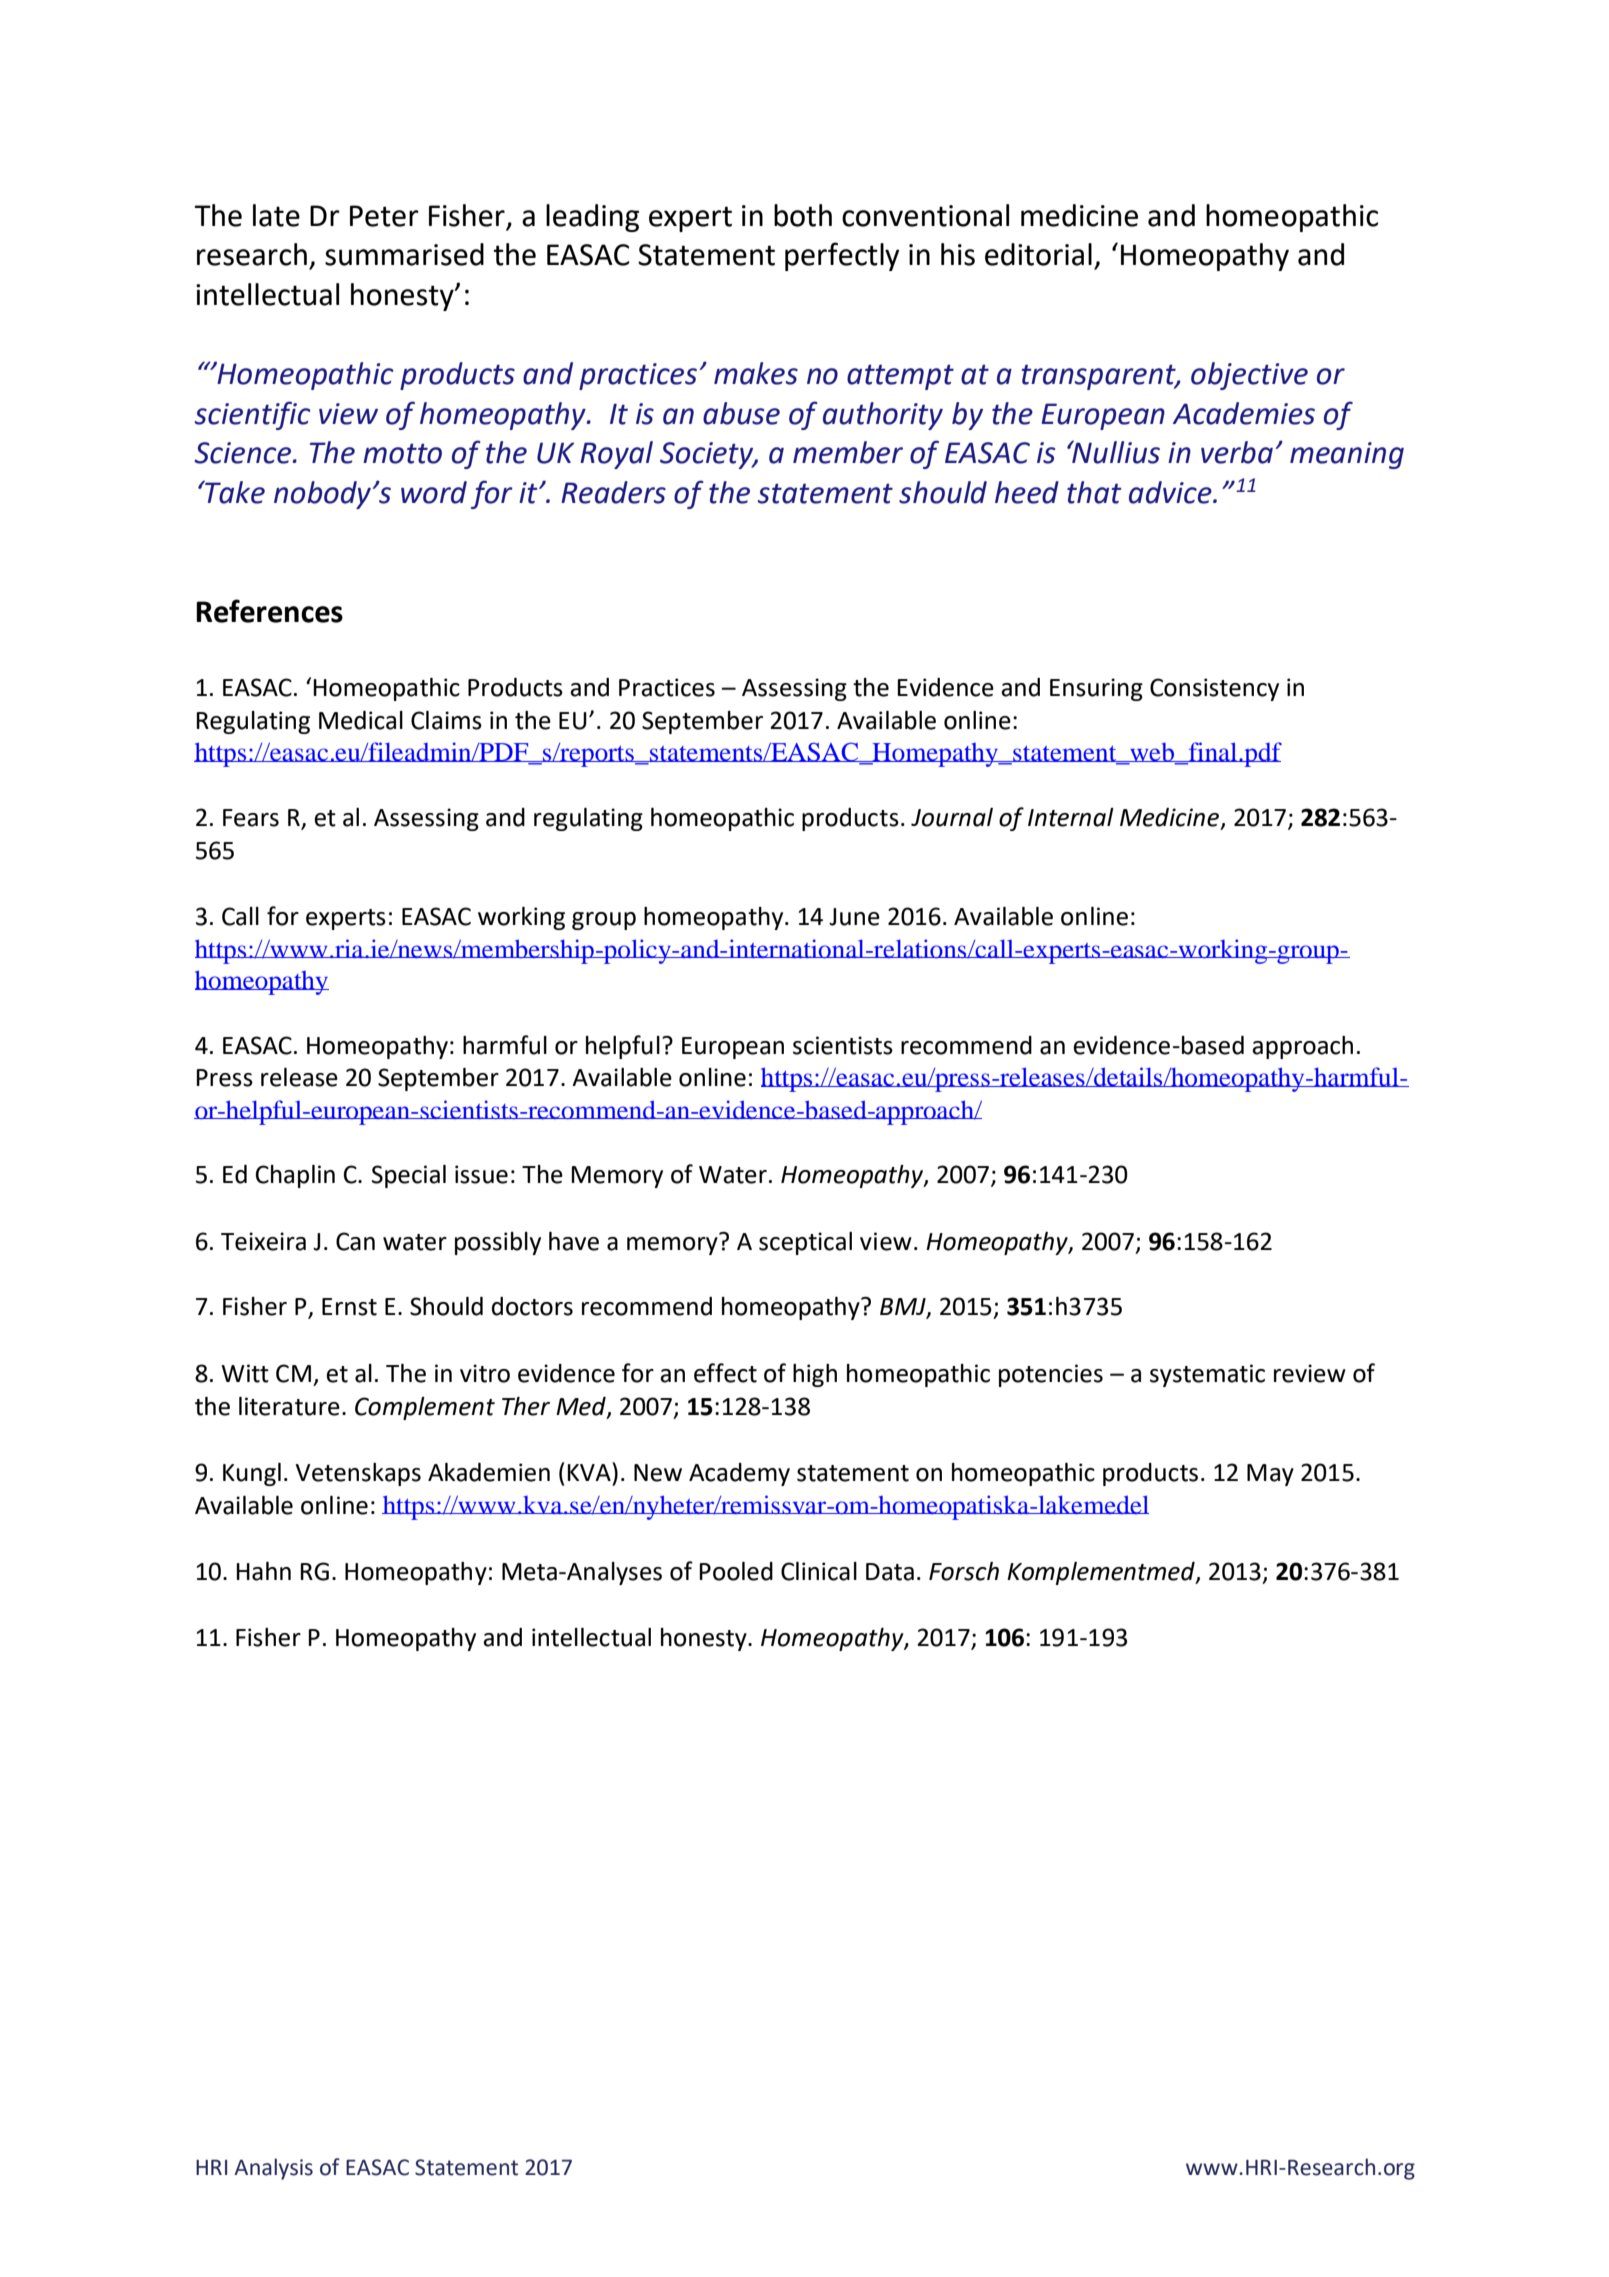  I want to click on Analysis, so click(273, 2169).
